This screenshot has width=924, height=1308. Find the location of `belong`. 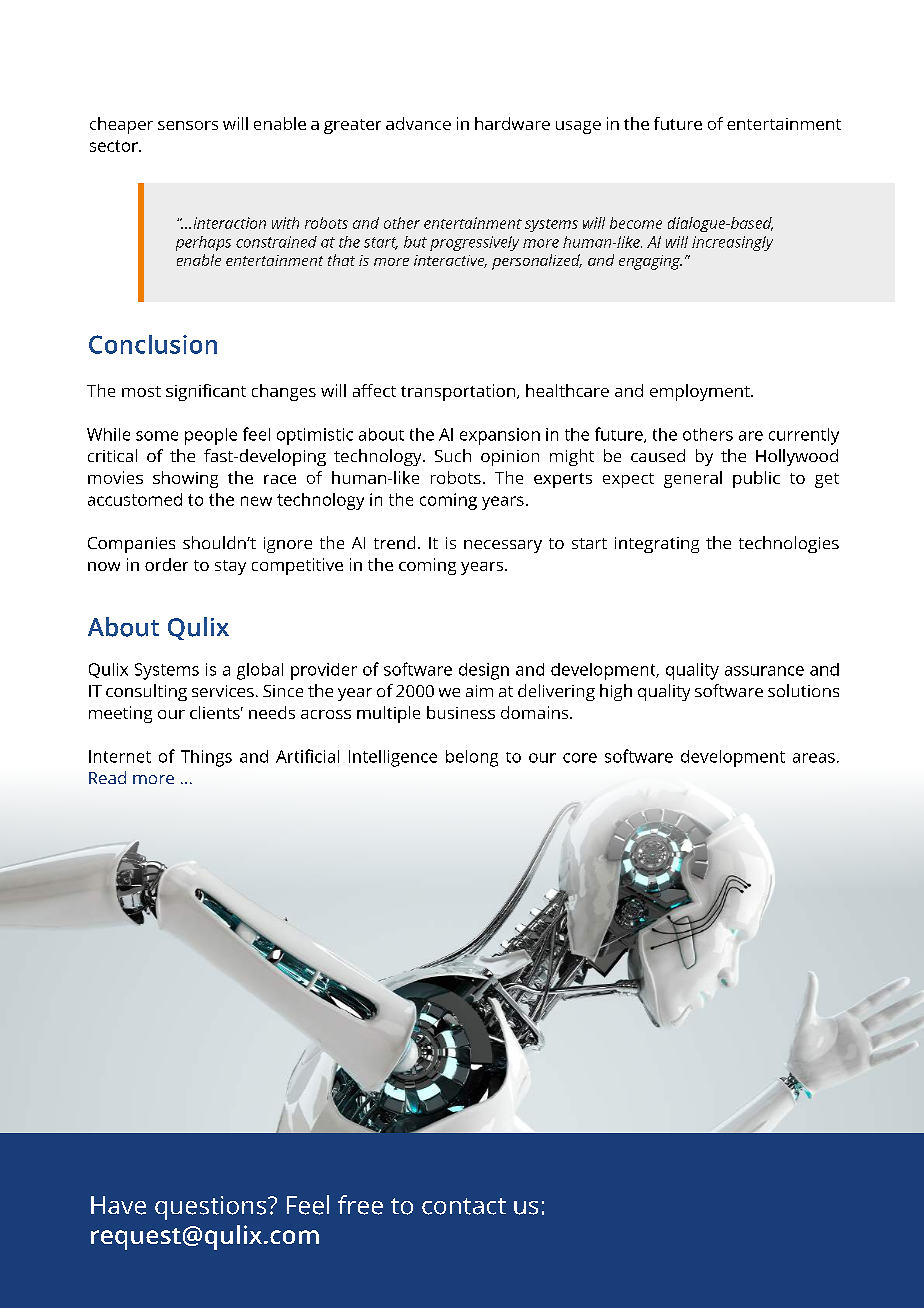

belong is located at coordinates (472, 758).
